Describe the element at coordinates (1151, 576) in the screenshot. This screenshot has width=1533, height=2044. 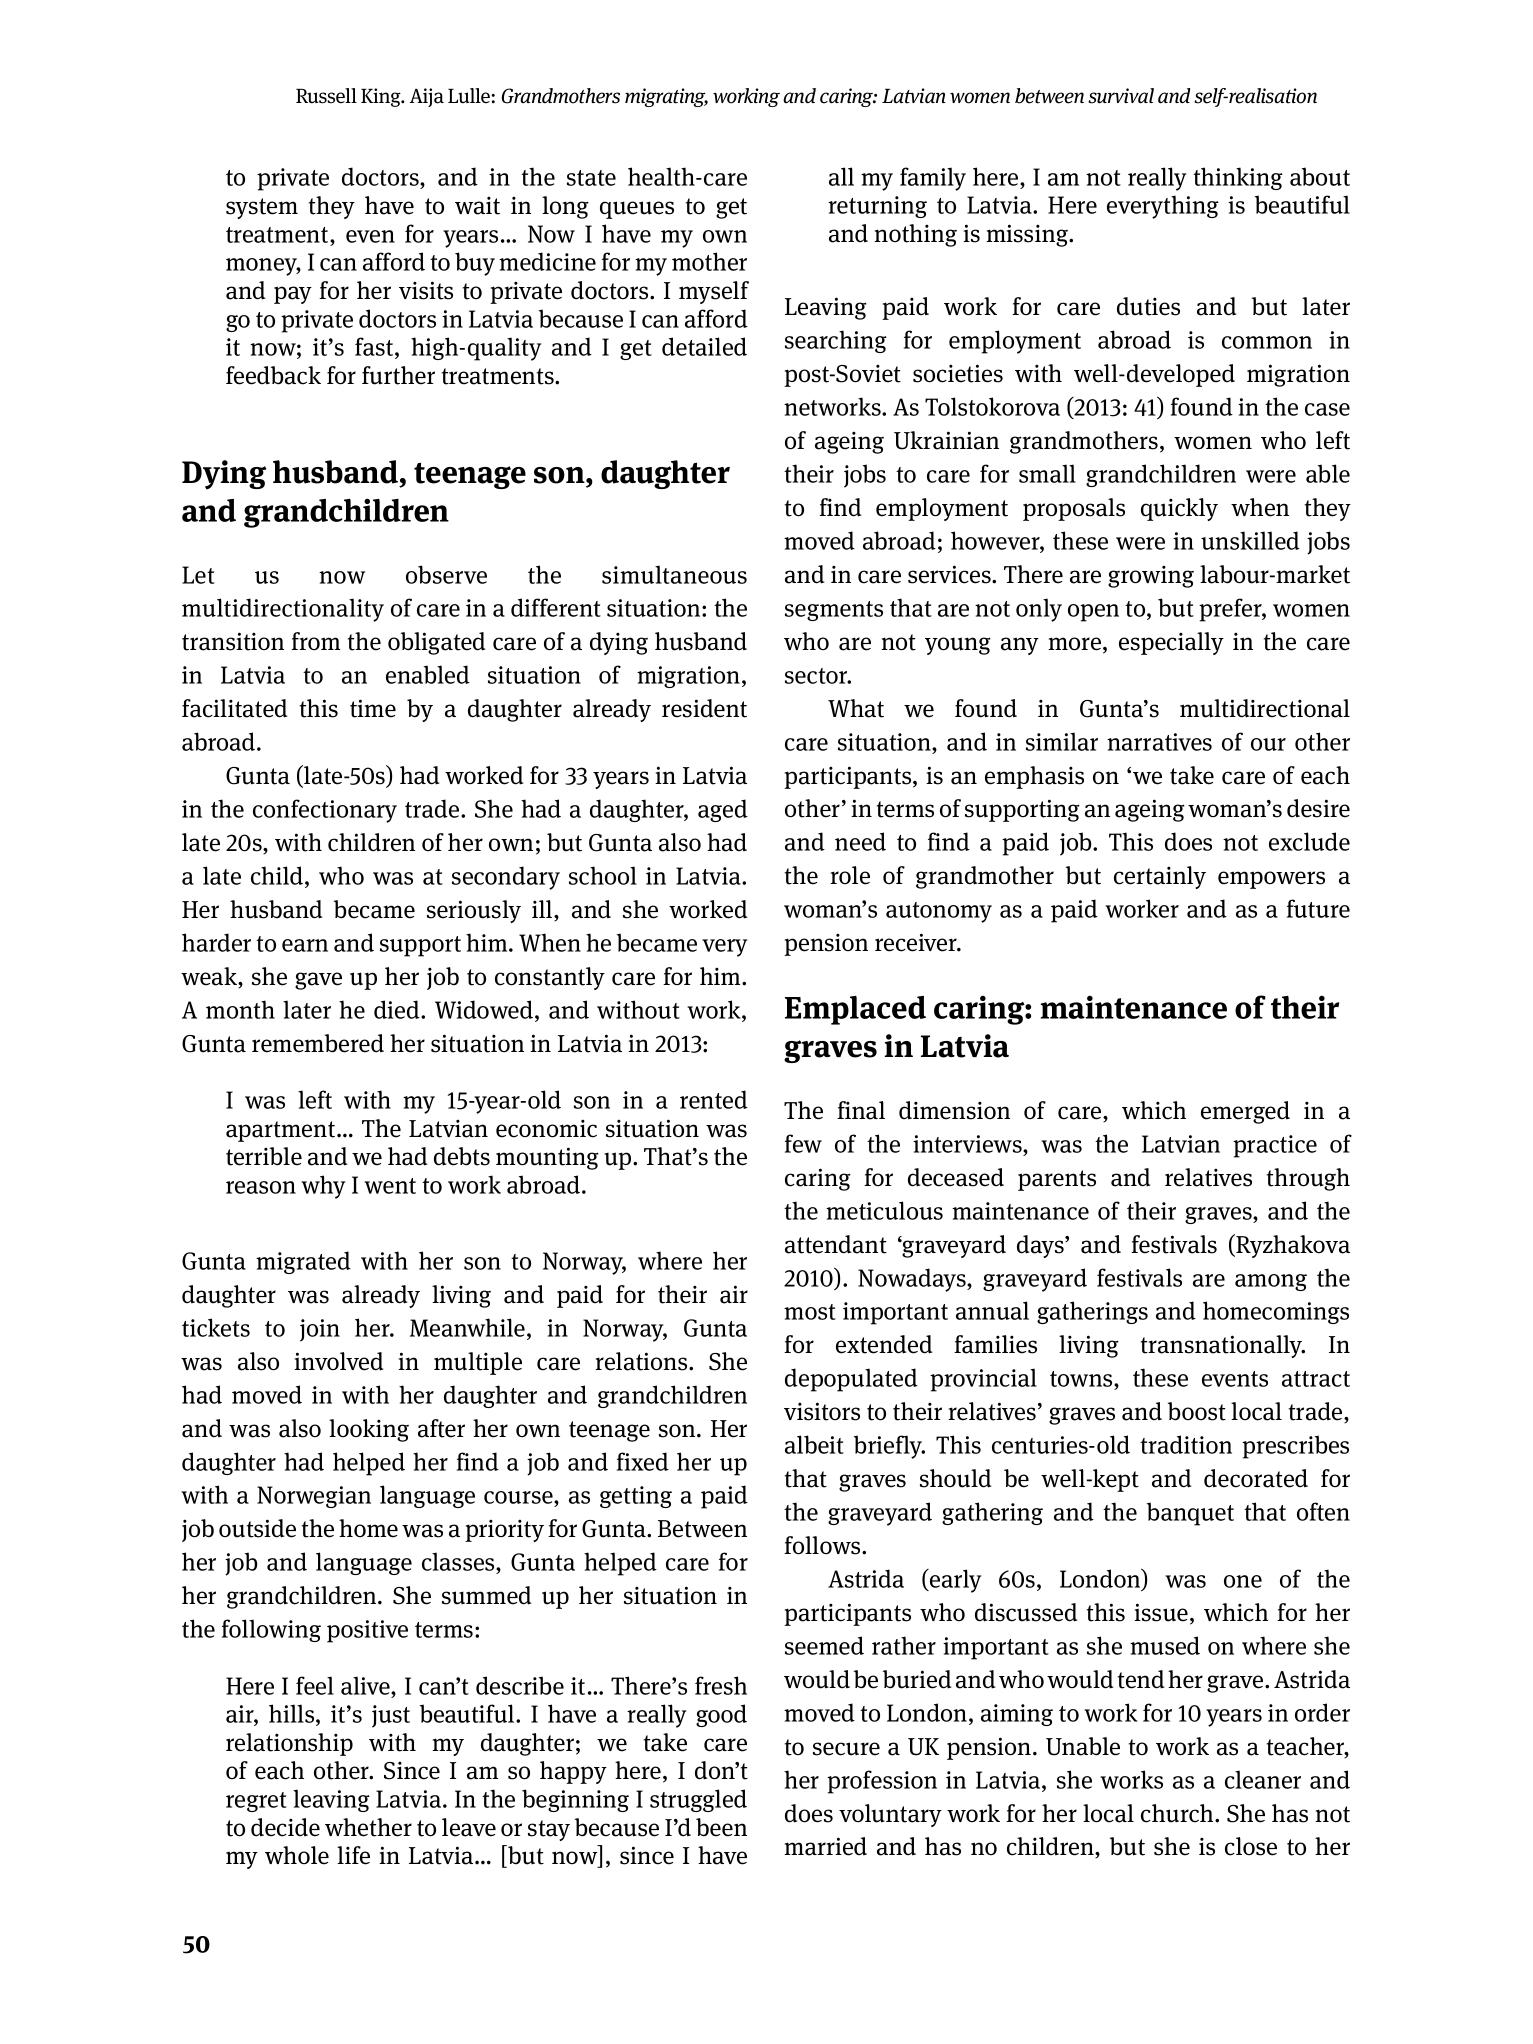
I see `growing` at that location.
